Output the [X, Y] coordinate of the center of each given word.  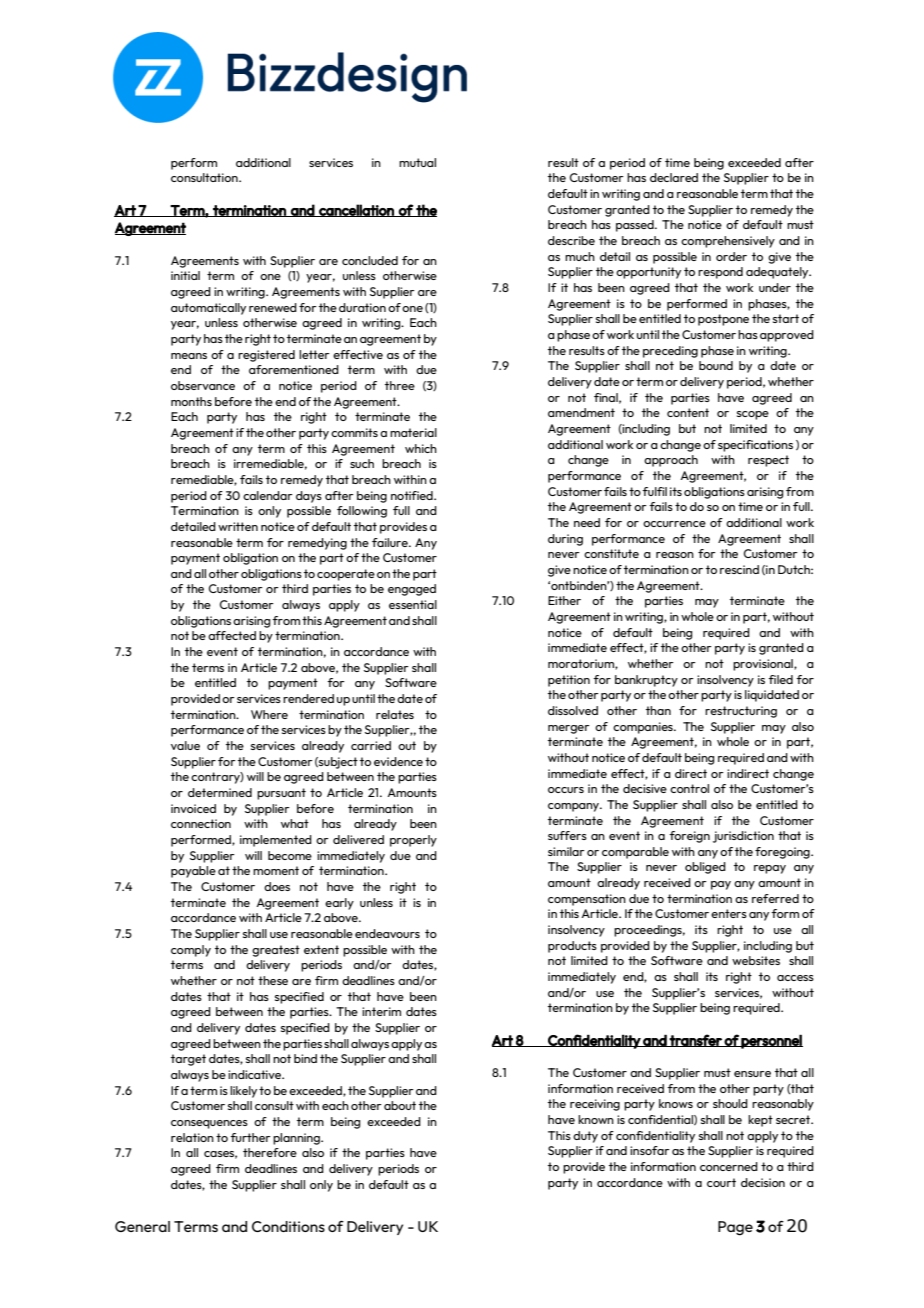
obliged [705, 868]
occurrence [674, 524]
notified [413, 495]
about [400, 1105]
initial [185, 275]
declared [674, 177]
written [238, 526]
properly [413, 841]
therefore [270, 1152]
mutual [417, 162]
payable [193, 872]
